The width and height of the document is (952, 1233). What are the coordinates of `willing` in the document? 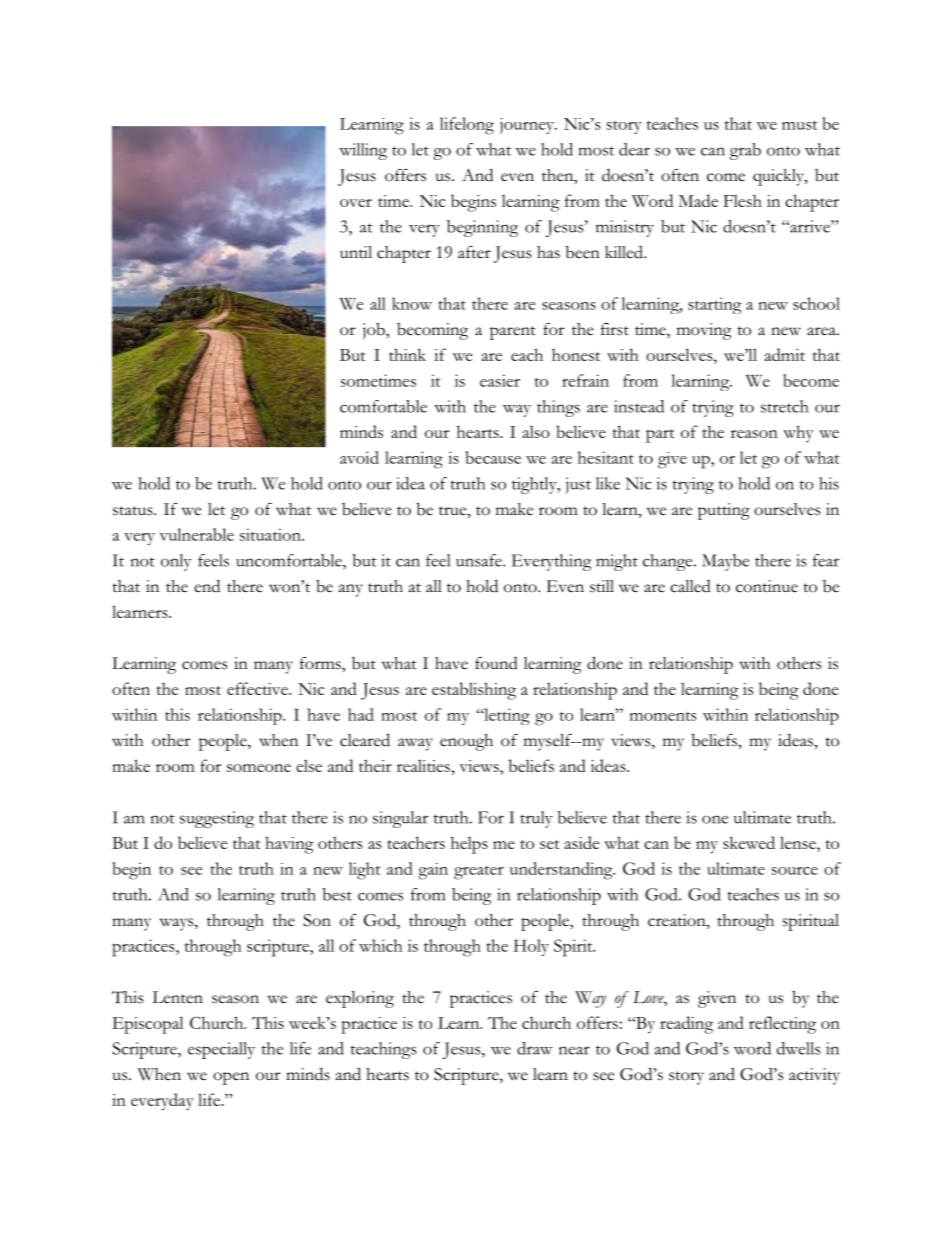 It's located at (363, 151).
